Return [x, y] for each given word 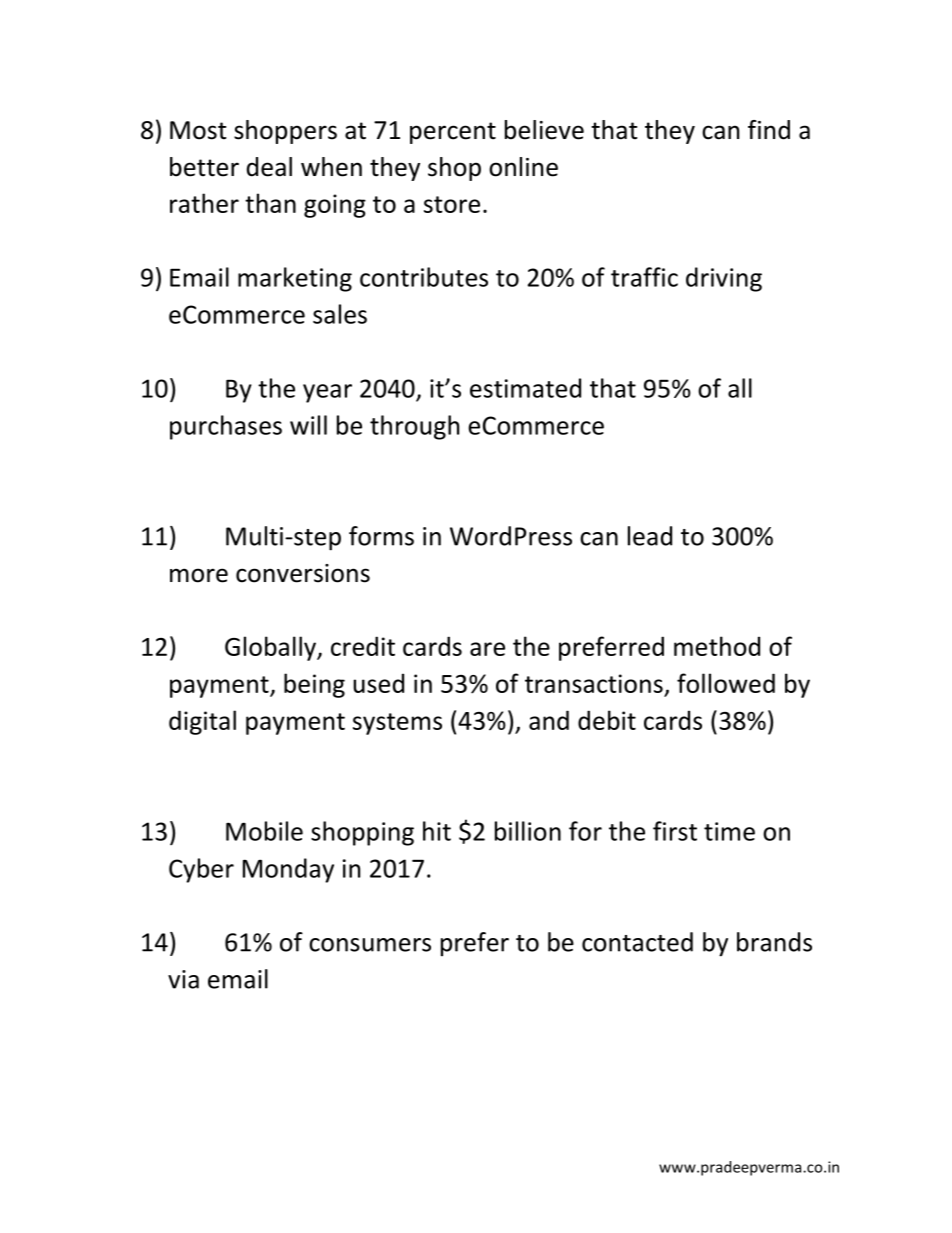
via [183, 979]
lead [650, 536]
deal [269, 167]
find [769, 130]
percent [453, 133]
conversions [303, 573]
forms [381, 536]
